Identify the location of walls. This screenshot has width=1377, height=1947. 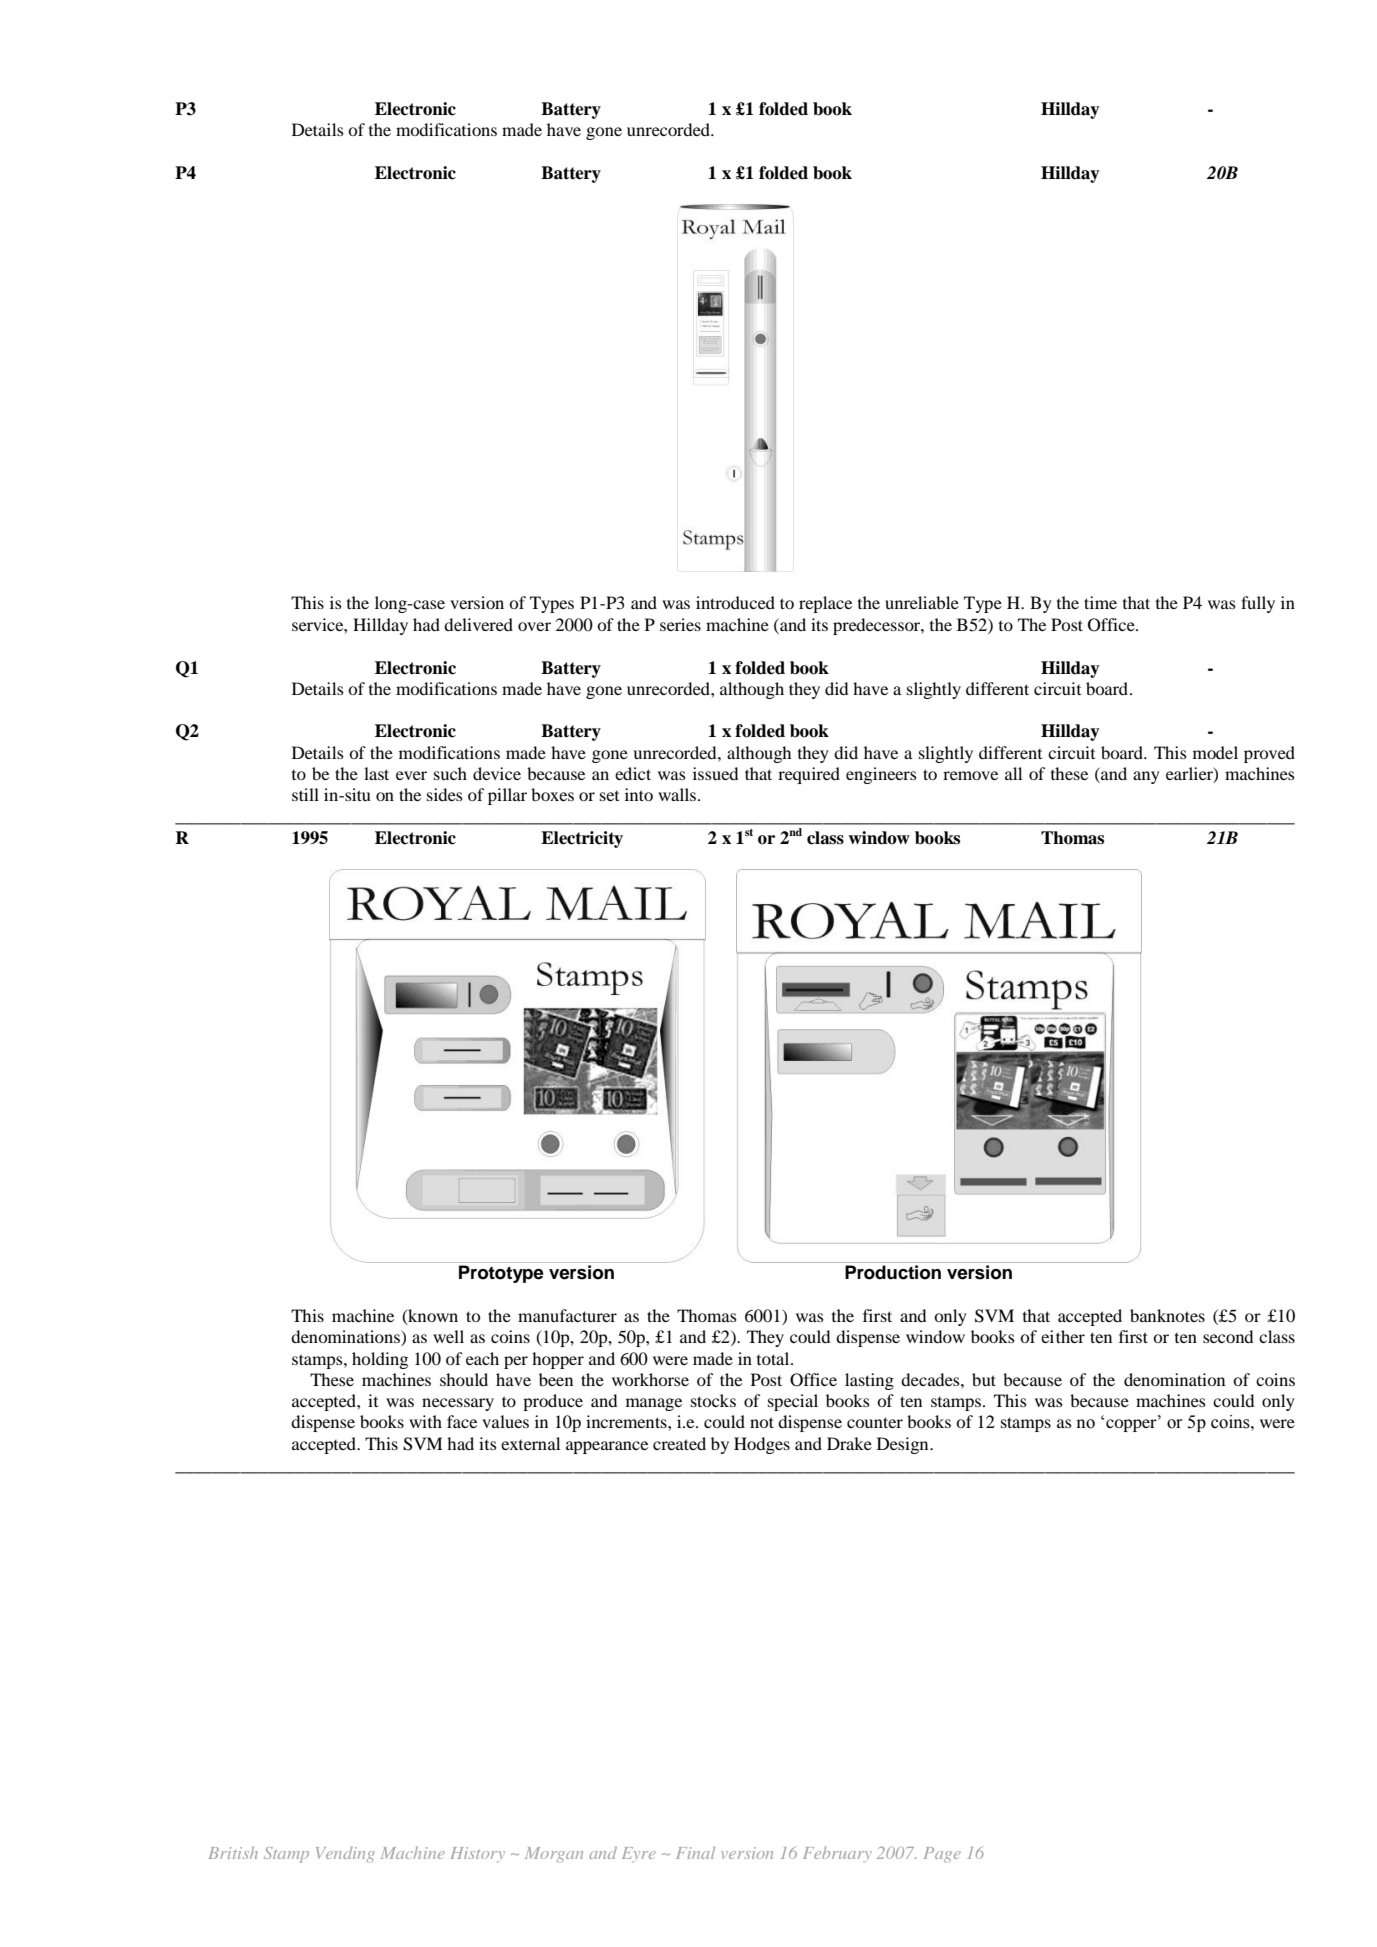
(677, 794).
